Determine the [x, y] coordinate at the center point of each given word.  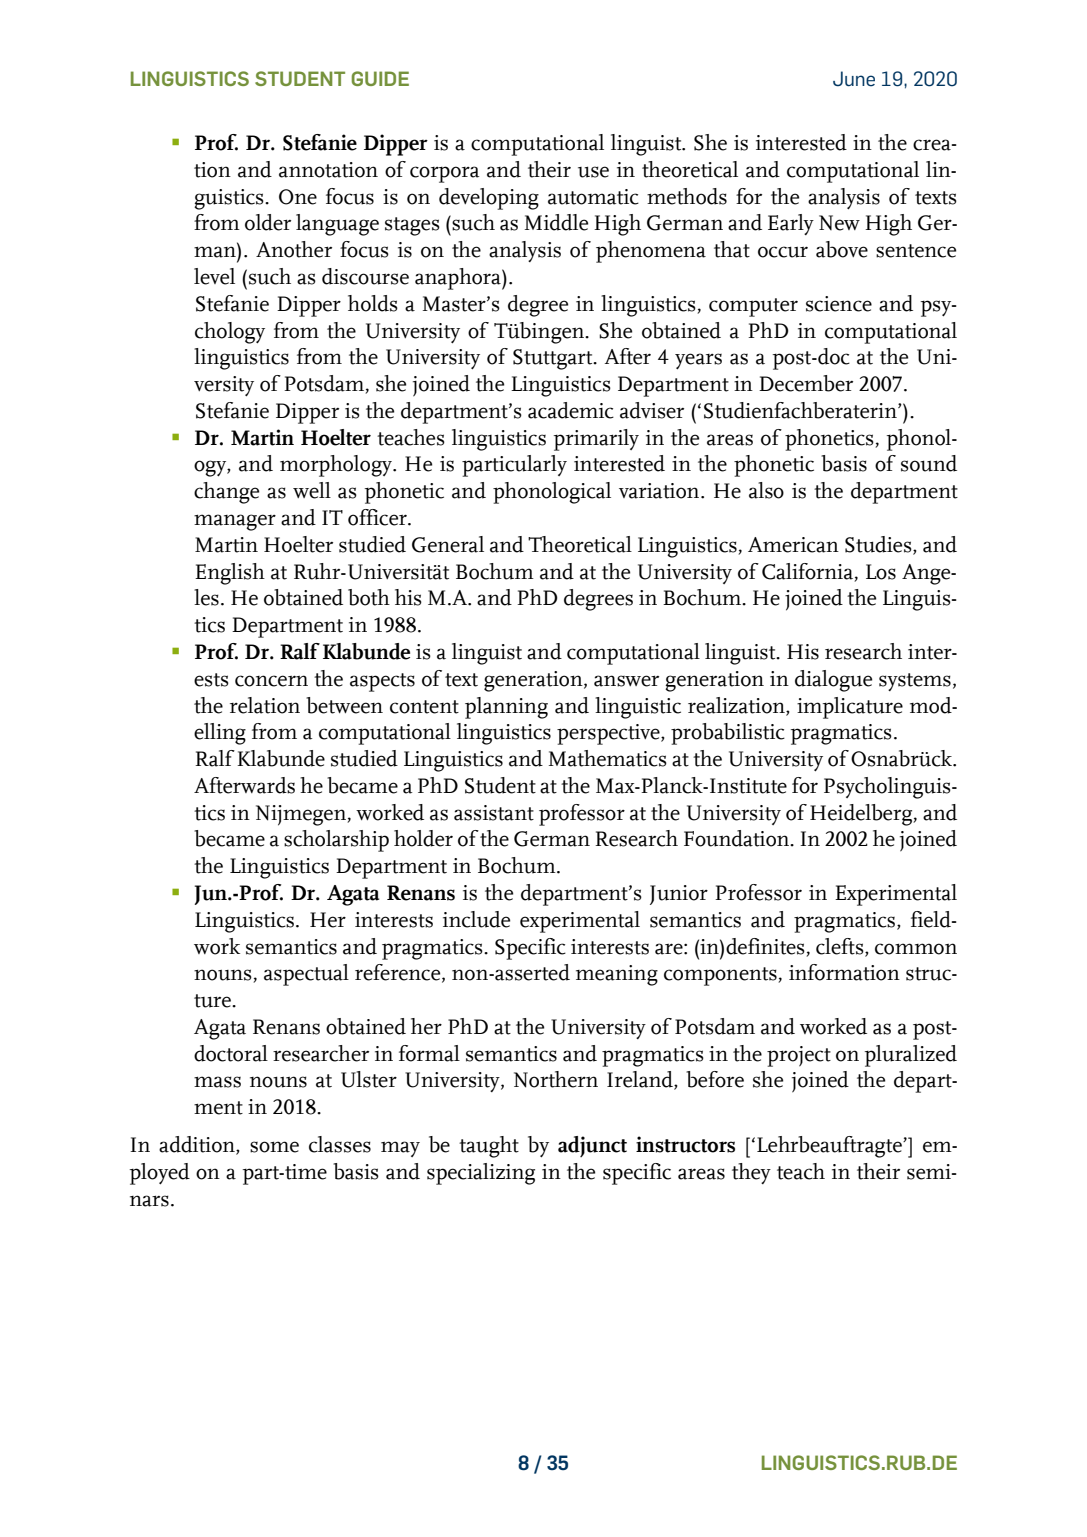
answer [626, 681]
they [751, 1173]
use [593, 172]
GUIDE [380, 78]
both [369, 597]
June [854, 79]
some [274, 1147]
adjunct [592, 1146]
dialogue [833, 681]
